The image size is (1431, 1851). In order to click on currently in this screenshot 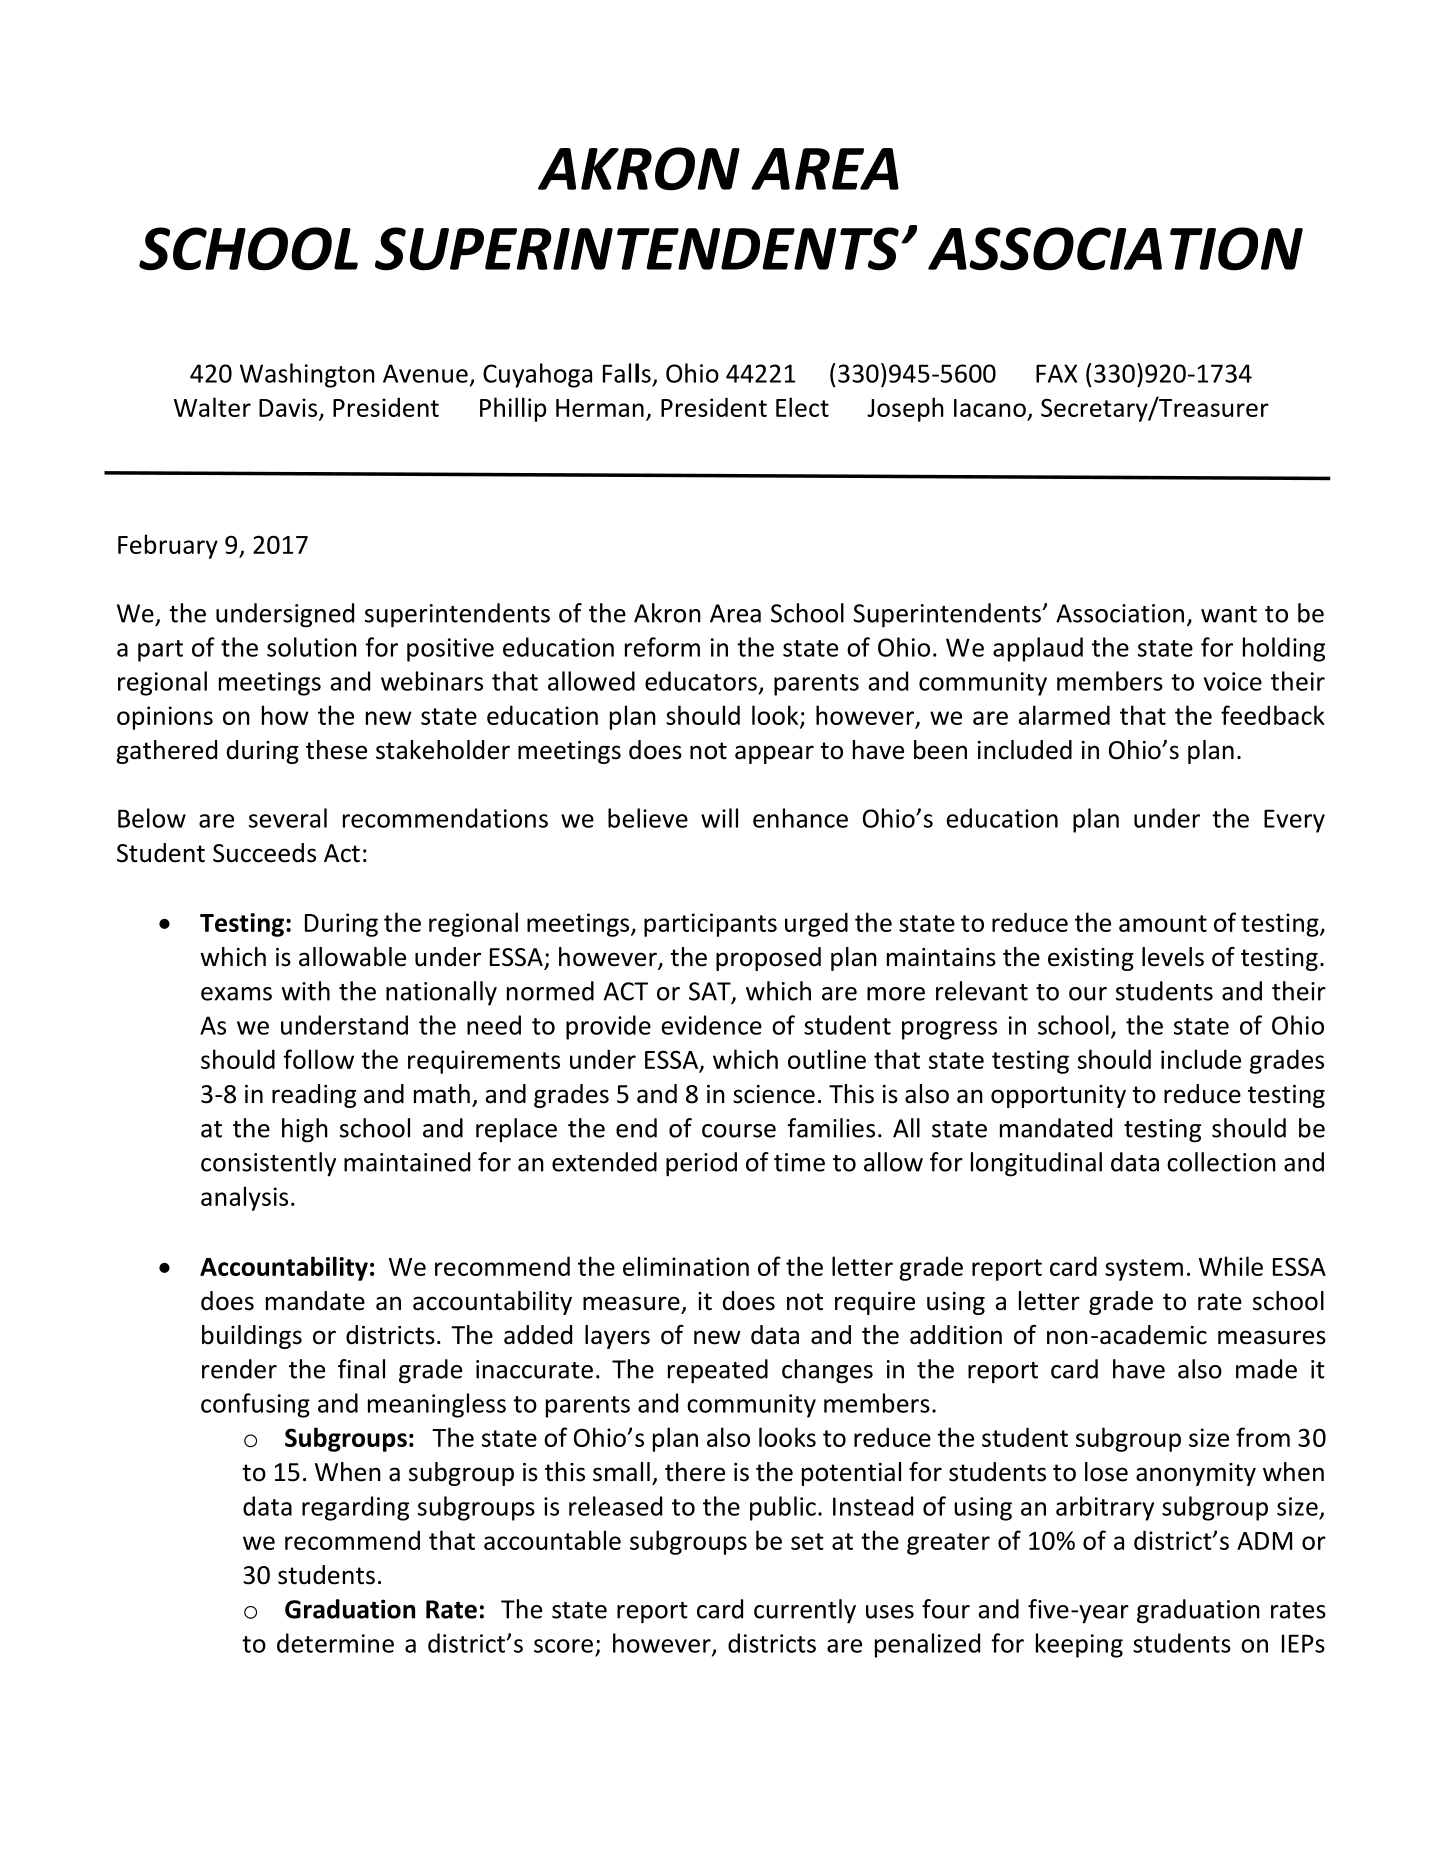, I will do `click(805, 1611)`.
